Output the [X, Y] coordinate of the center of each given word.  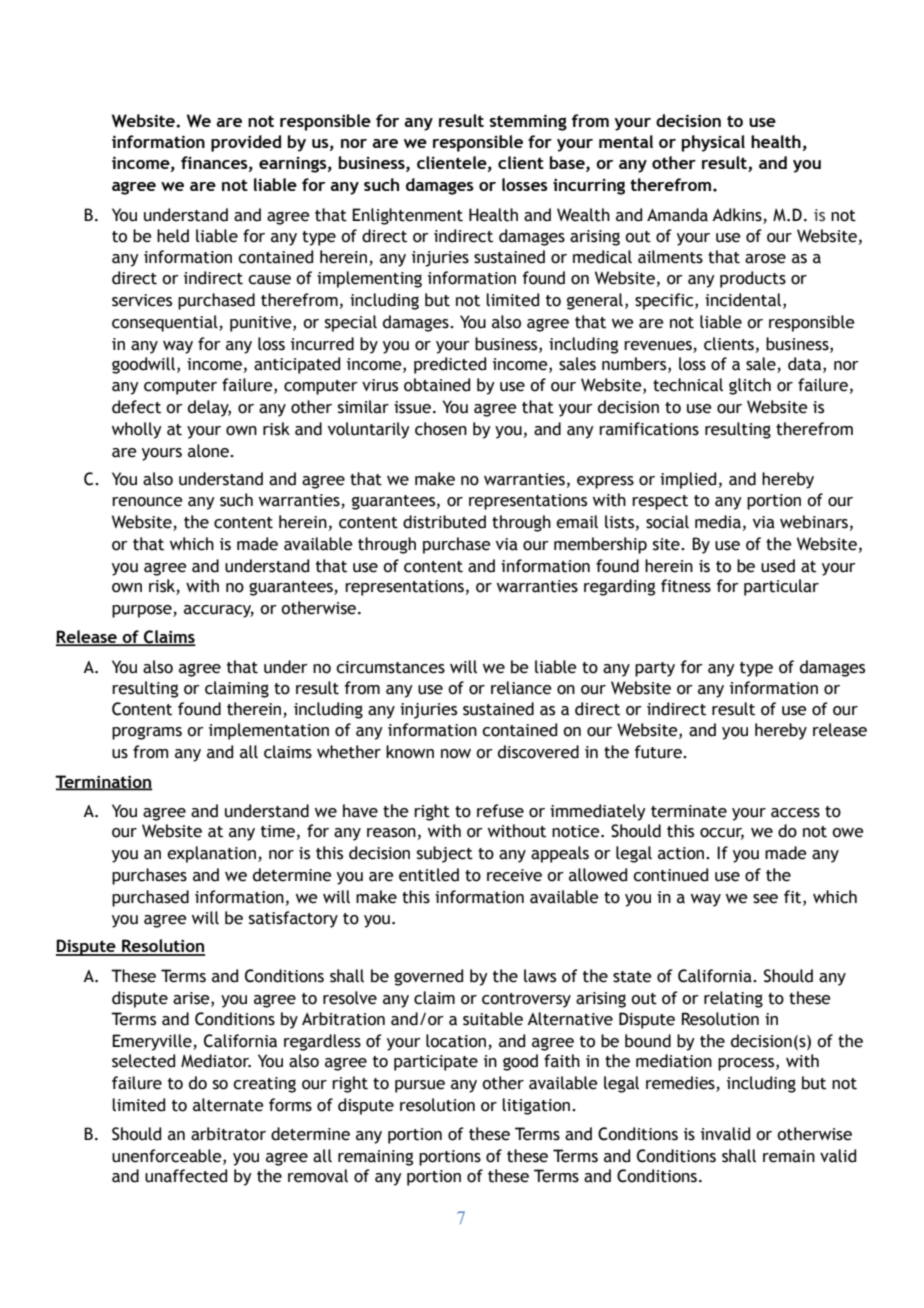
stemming [528, 122]
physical [713, 143]
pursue [420, 1086]
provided [246, 143]
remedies [681, 1084]
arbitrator [228, 1134]
